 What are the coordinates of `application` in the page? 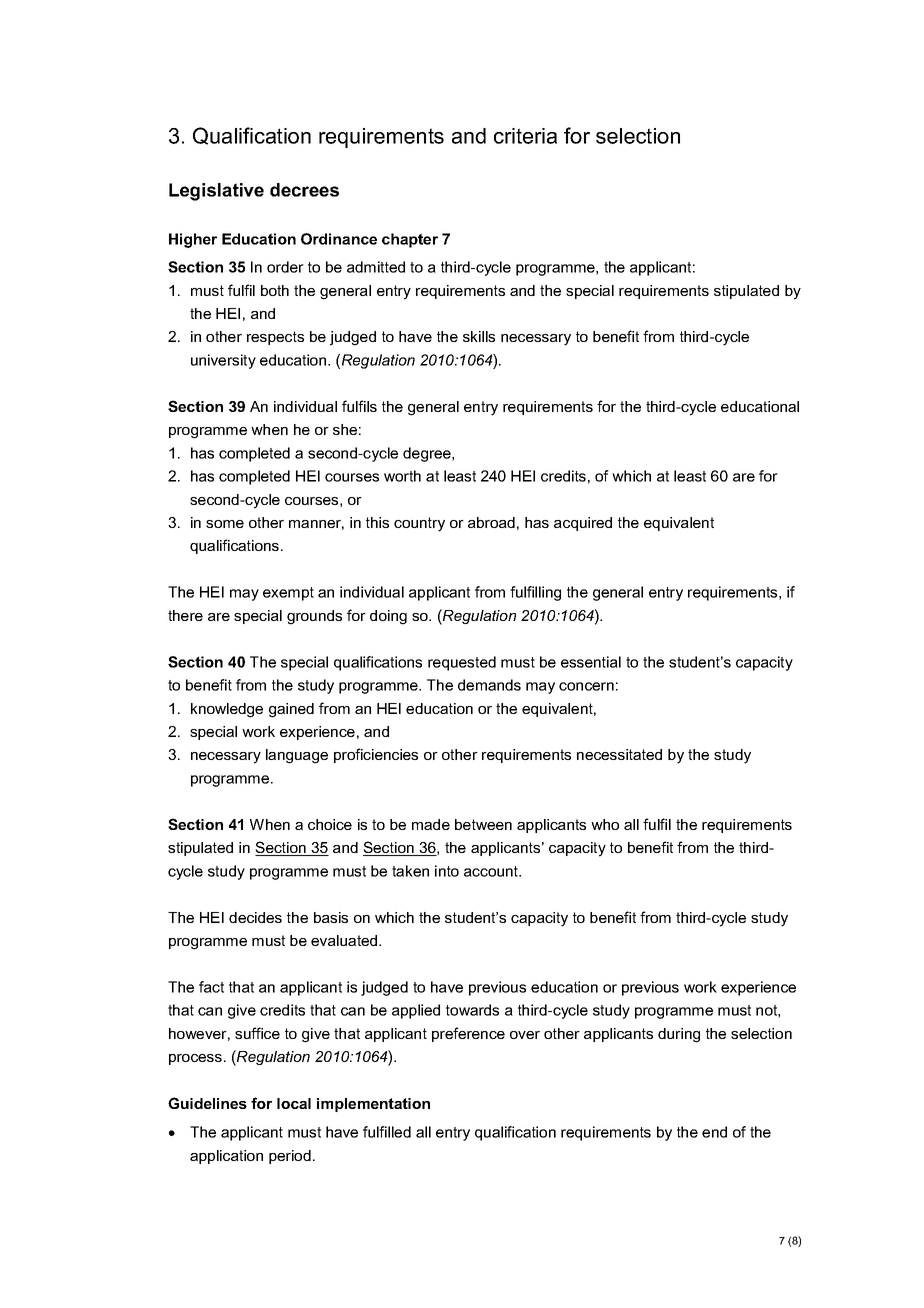 It's located at (226, 1157).
